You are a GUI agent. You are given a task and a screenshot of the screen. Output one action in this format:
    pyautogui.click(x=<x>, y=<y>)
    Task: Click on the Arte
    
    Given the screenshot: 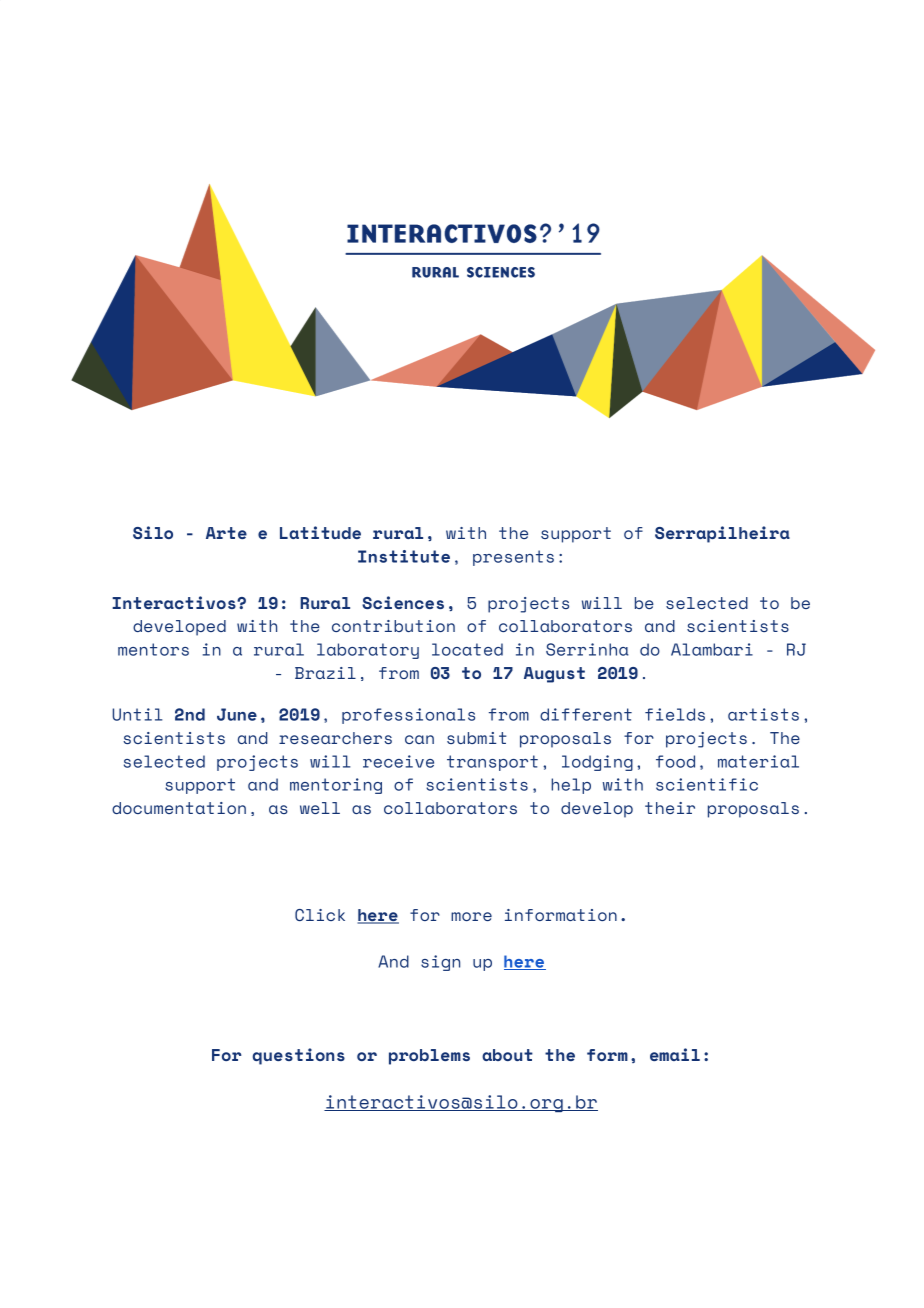 What is the action you would take?
    pyautogui.click(x=226, y=533)
